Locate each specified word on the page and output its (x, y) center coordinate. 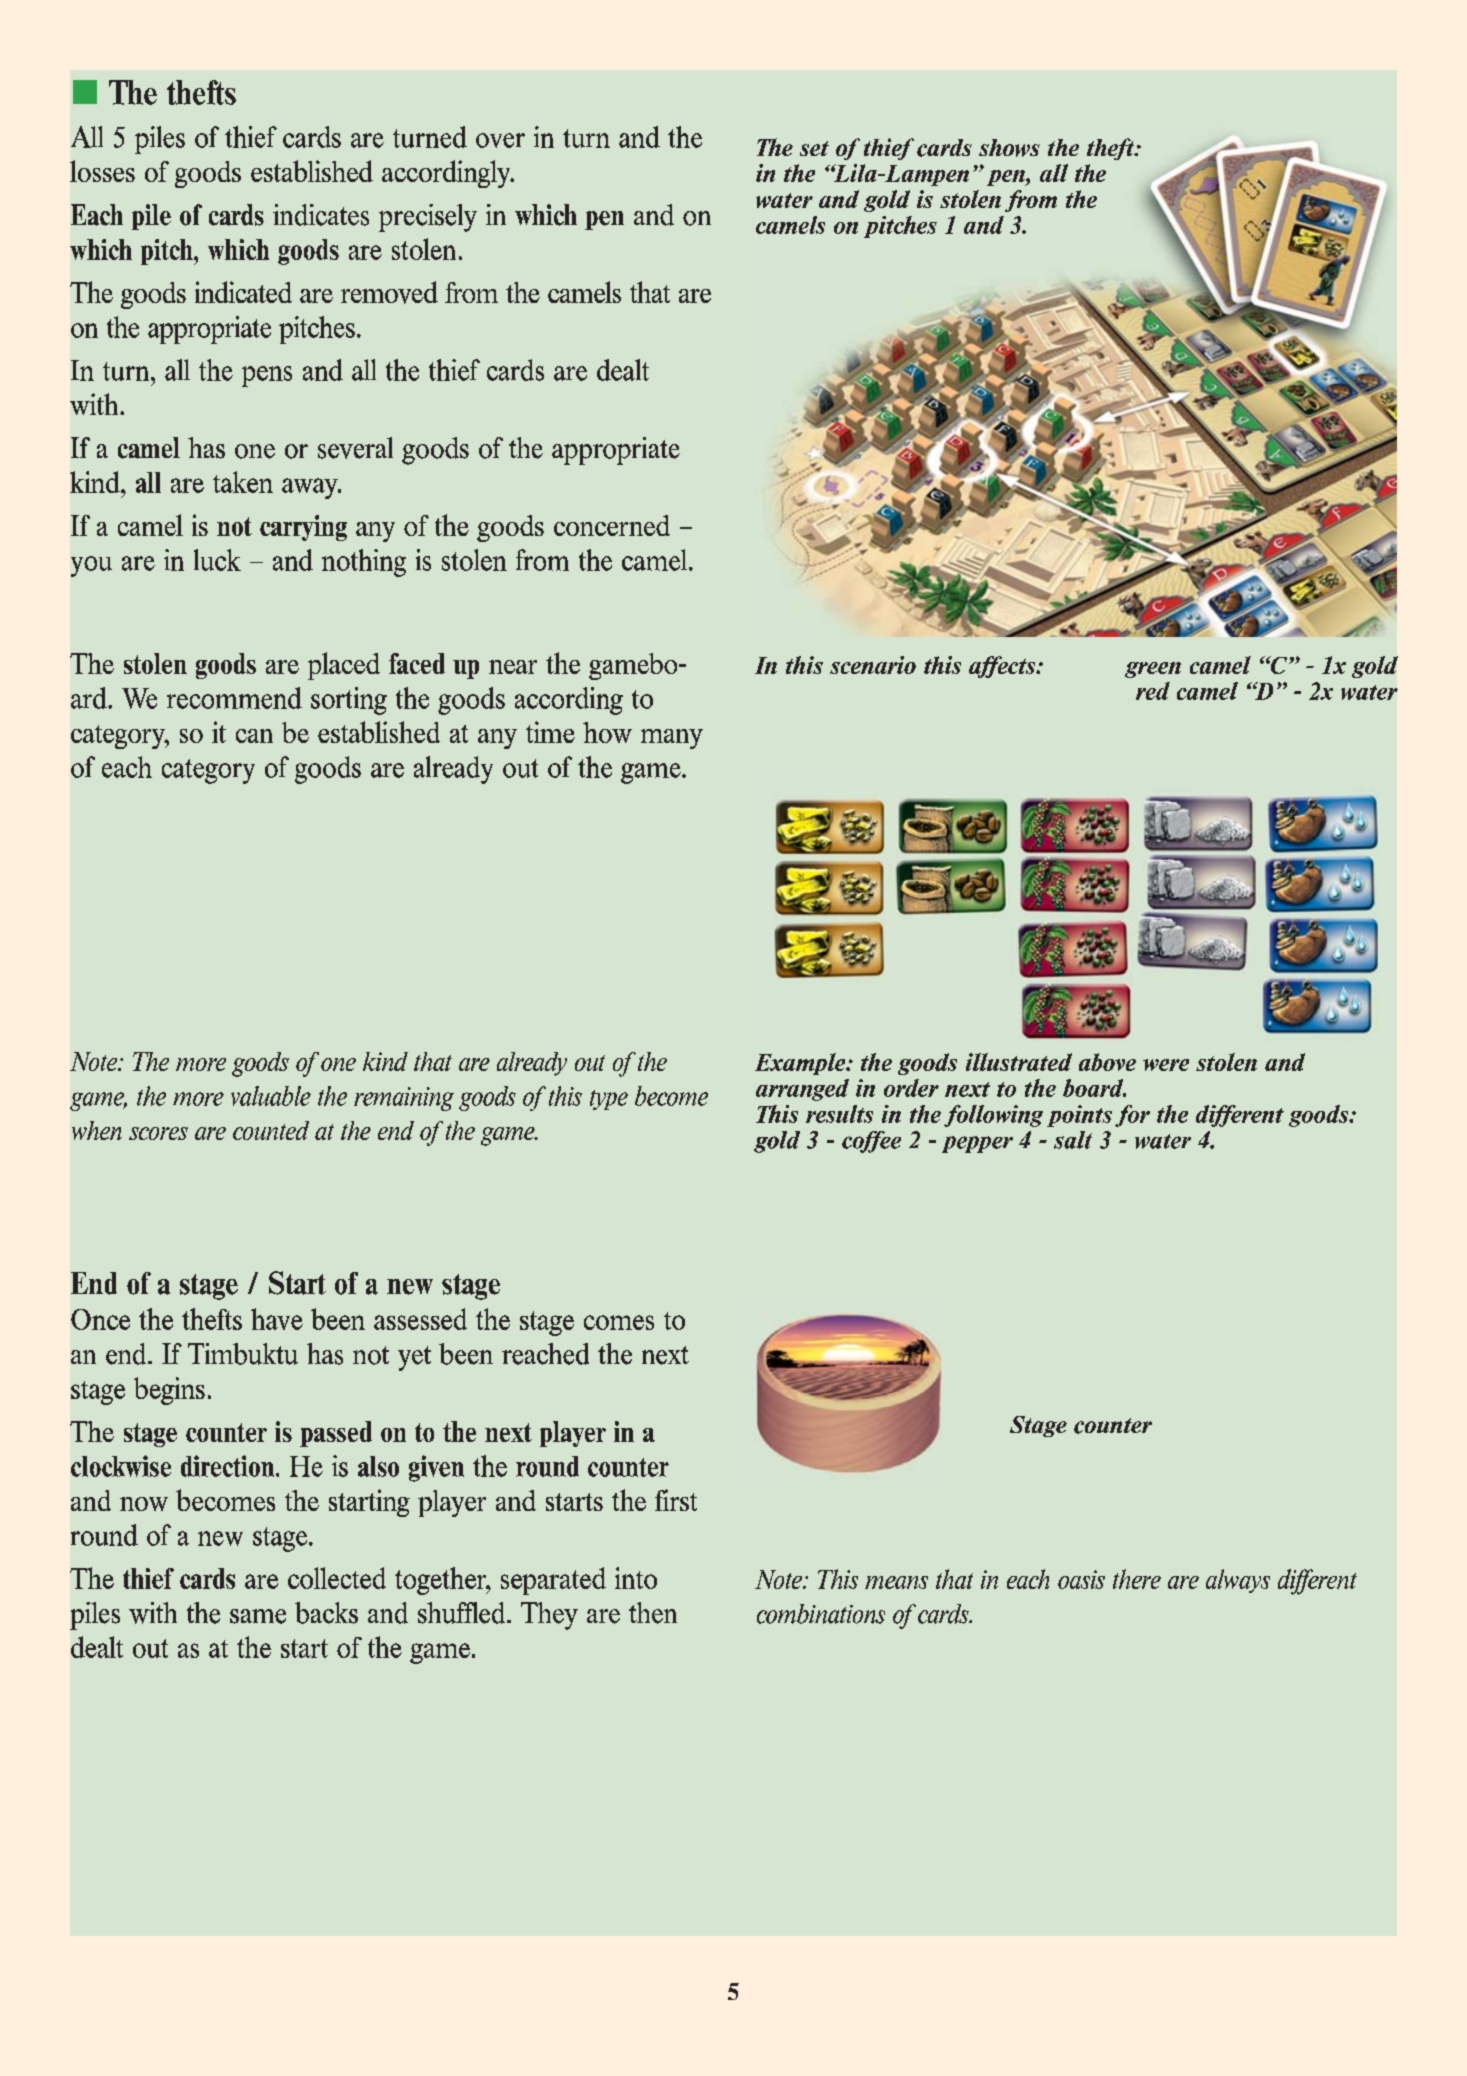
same (258, 1616)
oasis (1081, 1579)
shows (1009, 148)
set (814, 148)
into (636, 1578)
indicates (321, 215)
